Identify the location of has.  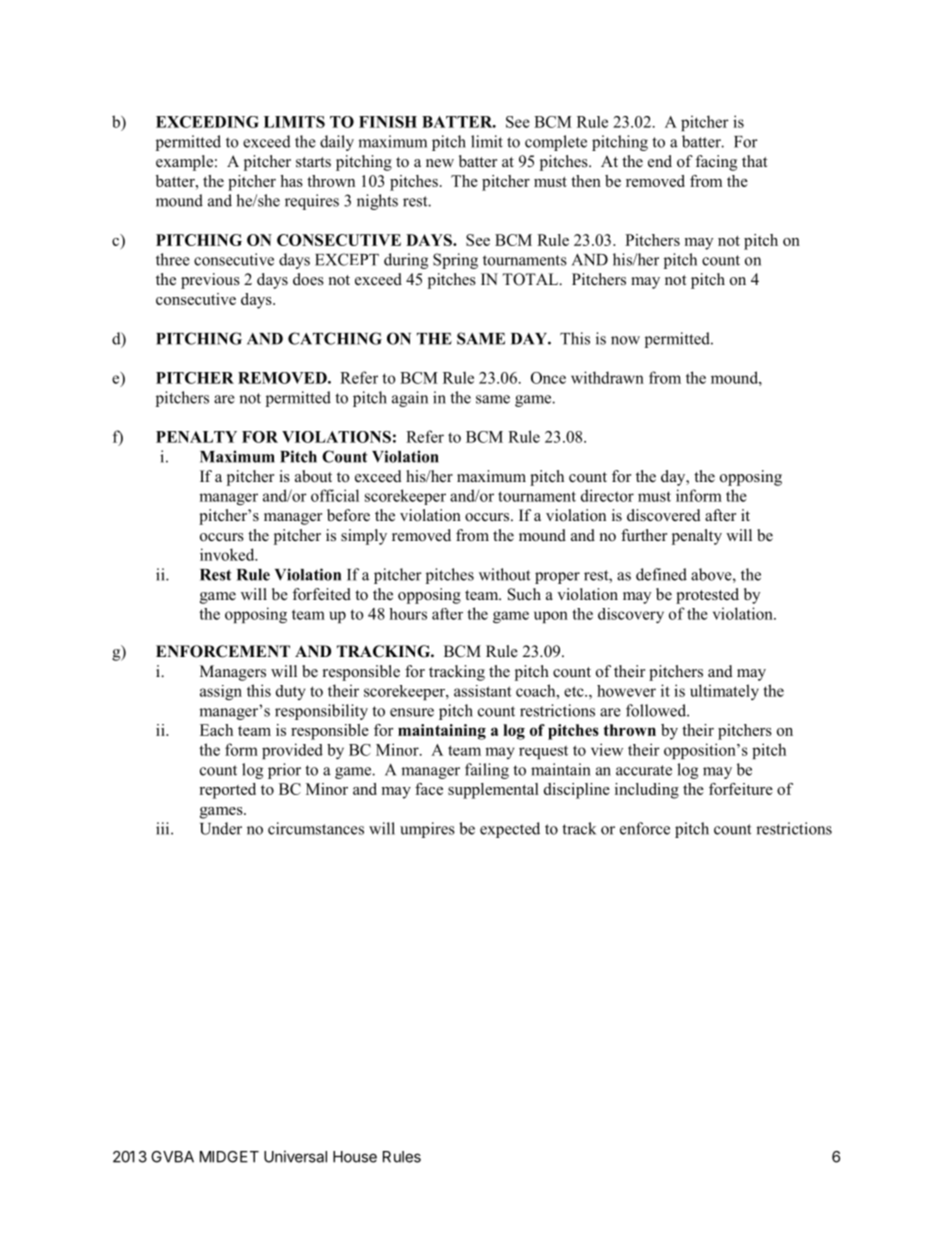
(291, 181).
